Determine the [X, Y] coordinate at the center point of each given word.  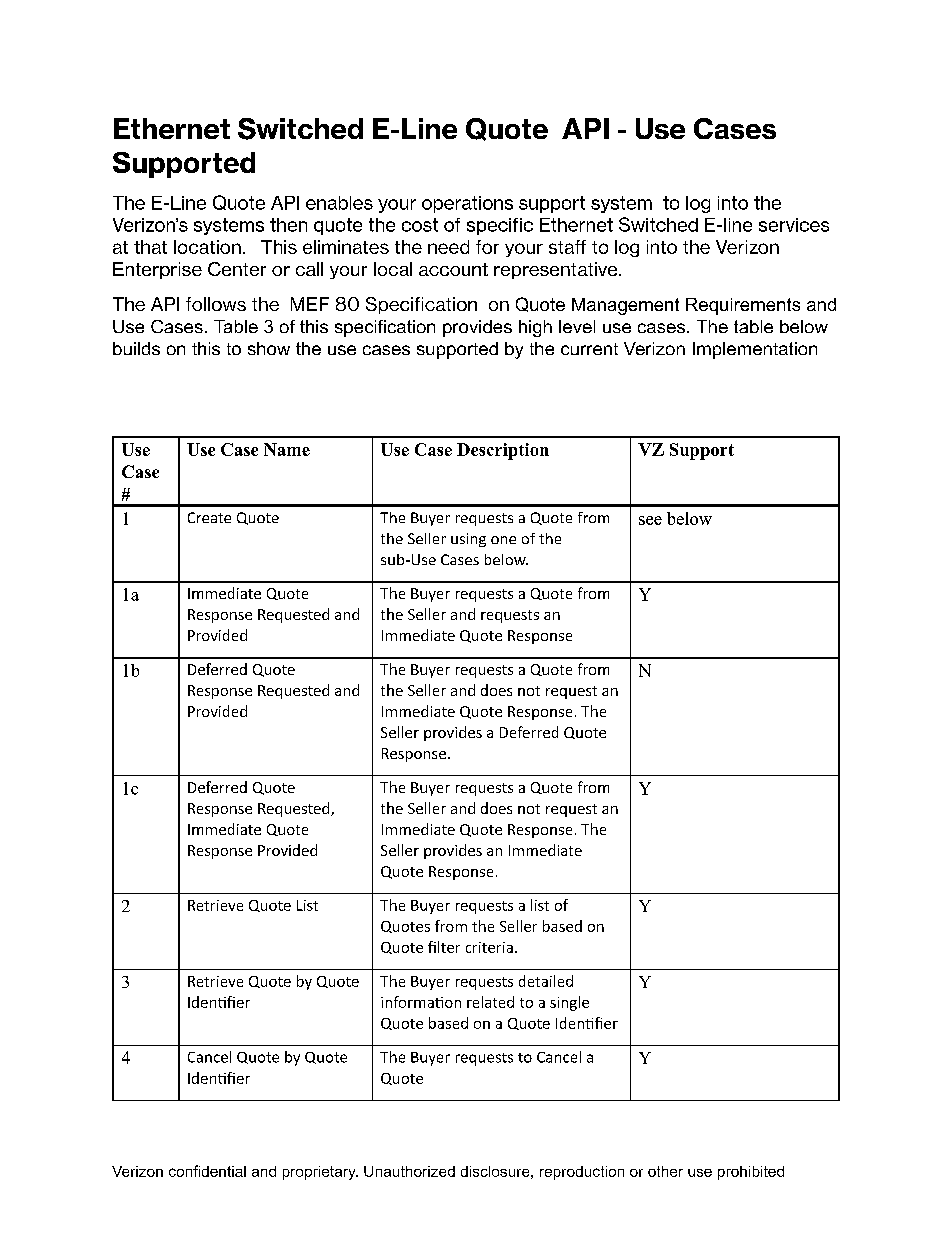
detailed [546, 981]
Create [209, 517]
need [448, 247]
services [794, 225]
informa [408, 1002]
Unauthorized [409, 1171]
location [207, 247]
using [468, 540]
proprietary [320, 1173]
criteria [489, 947]
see [650, 520]
